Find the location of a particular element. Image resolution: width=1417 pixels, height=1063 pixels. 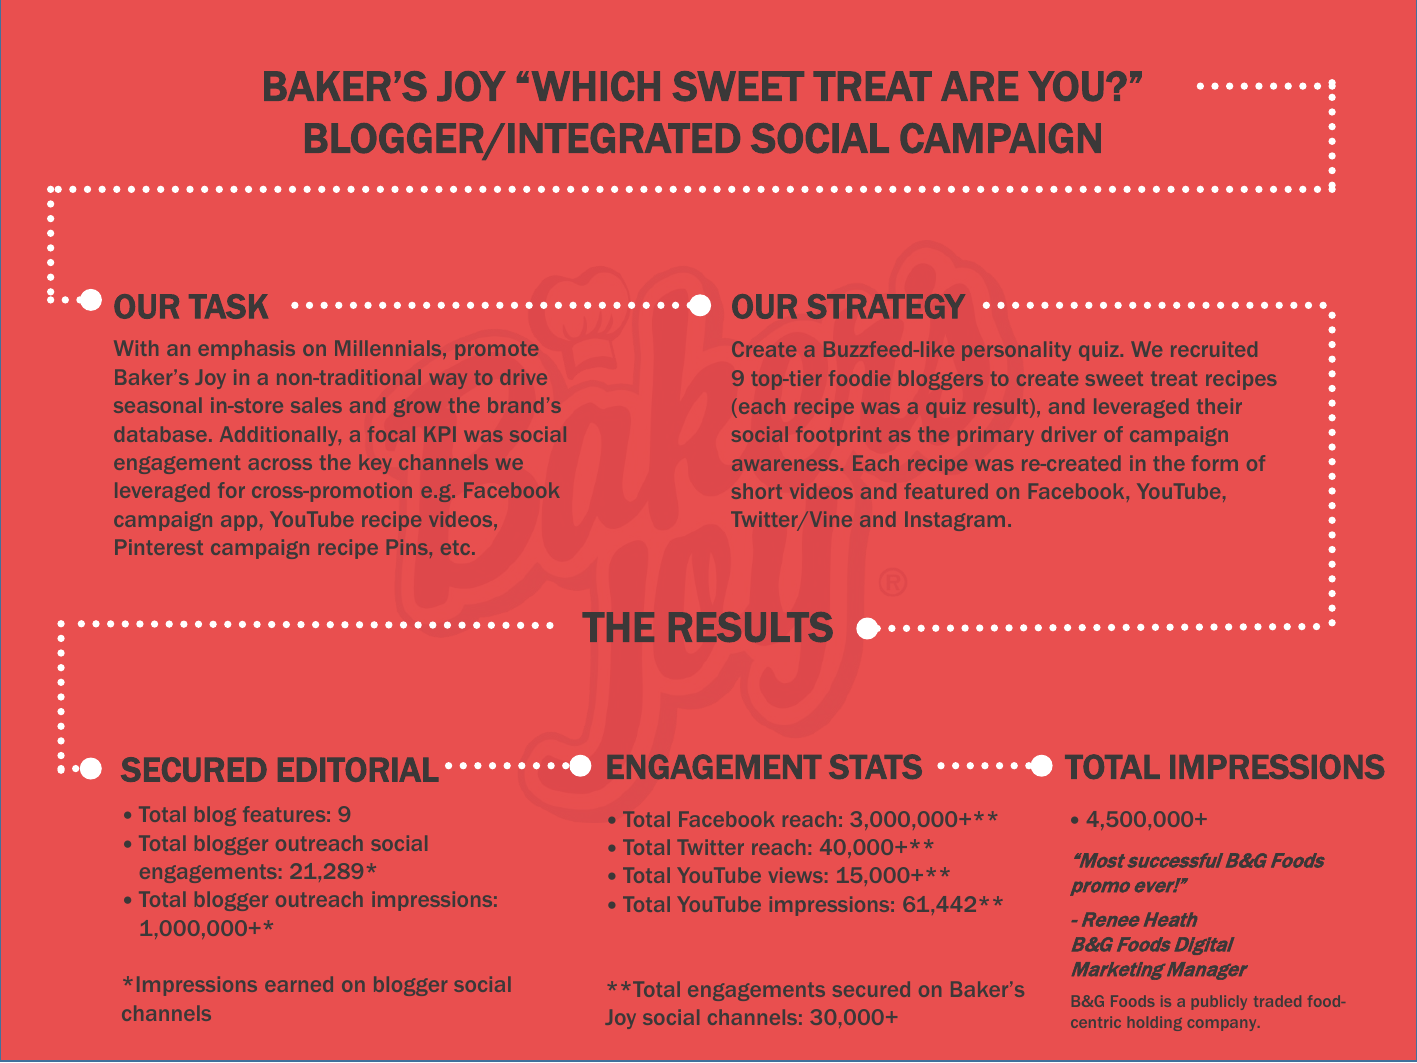

earned is located at coordinates (299, 984).
